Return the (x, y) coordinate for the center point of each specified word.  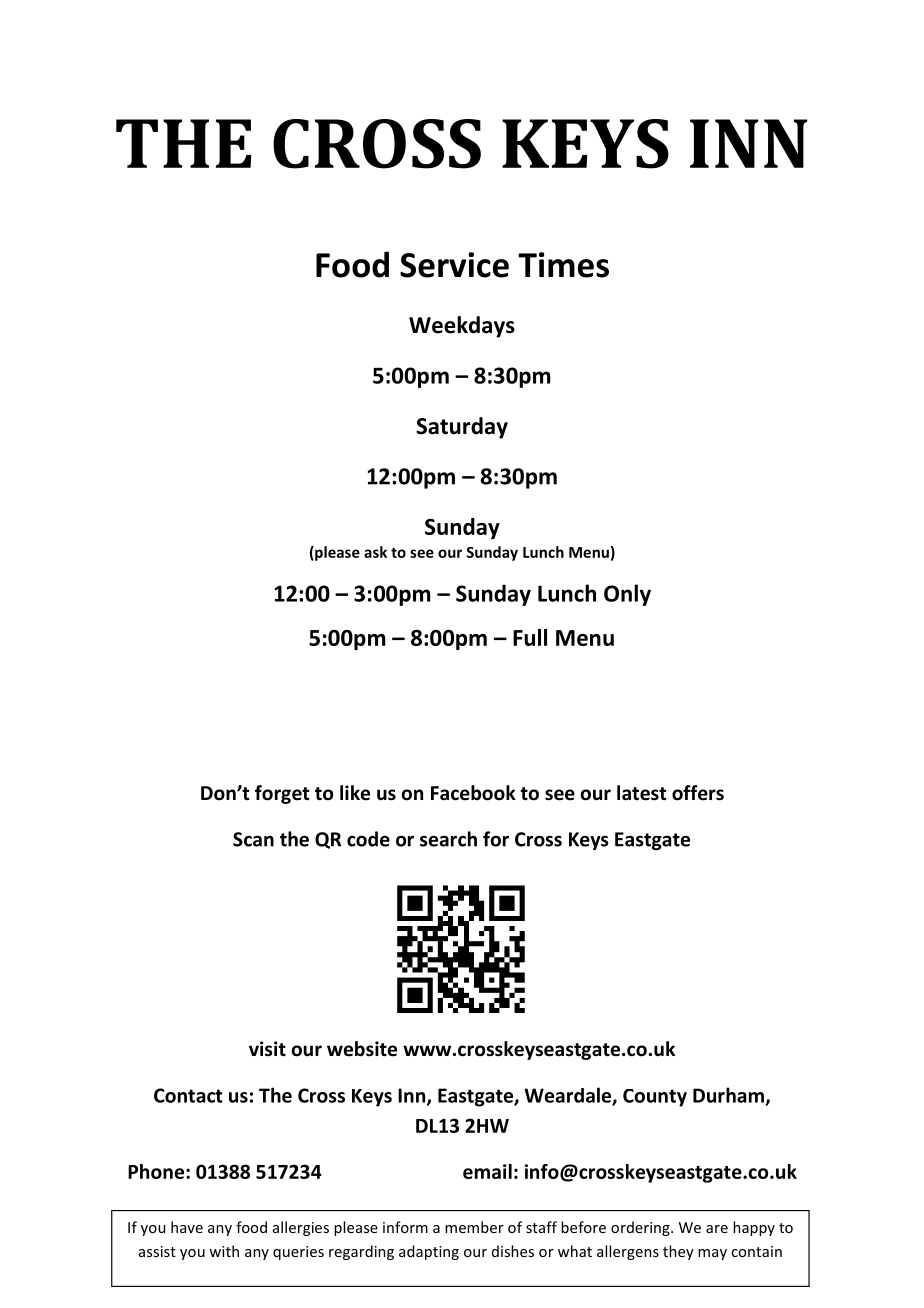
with (224, 1251)
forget (282, 794)
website (362, 1049)
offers (698, 793)
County (655, 1098)
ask (375, 552)
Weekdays (462, 327)
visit (267, 1049)
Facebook (473, 793)
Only (627, 595)
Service (454, 265)
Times (563, 265)
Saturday (462, 428)
